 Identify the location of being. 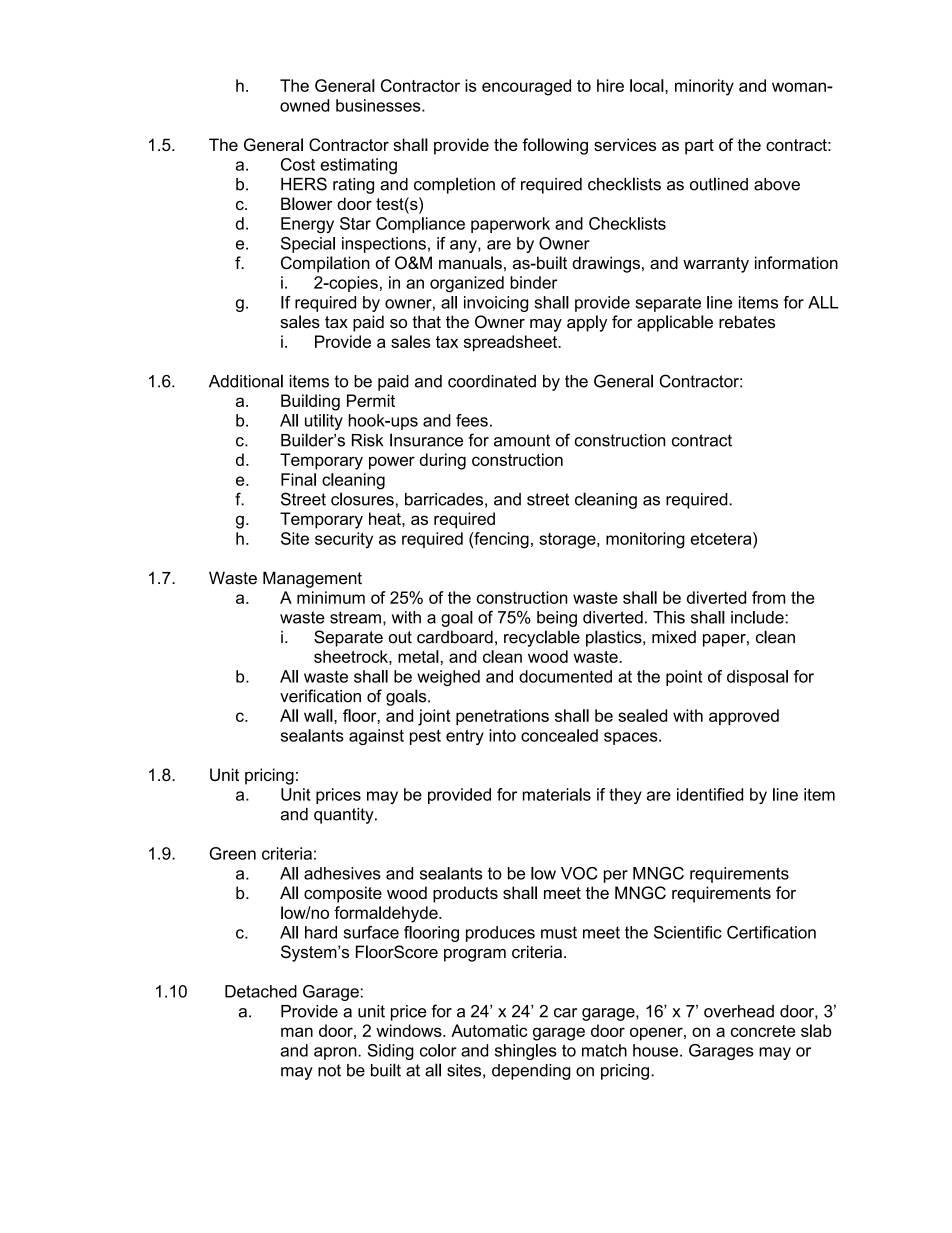
(557, 619).
